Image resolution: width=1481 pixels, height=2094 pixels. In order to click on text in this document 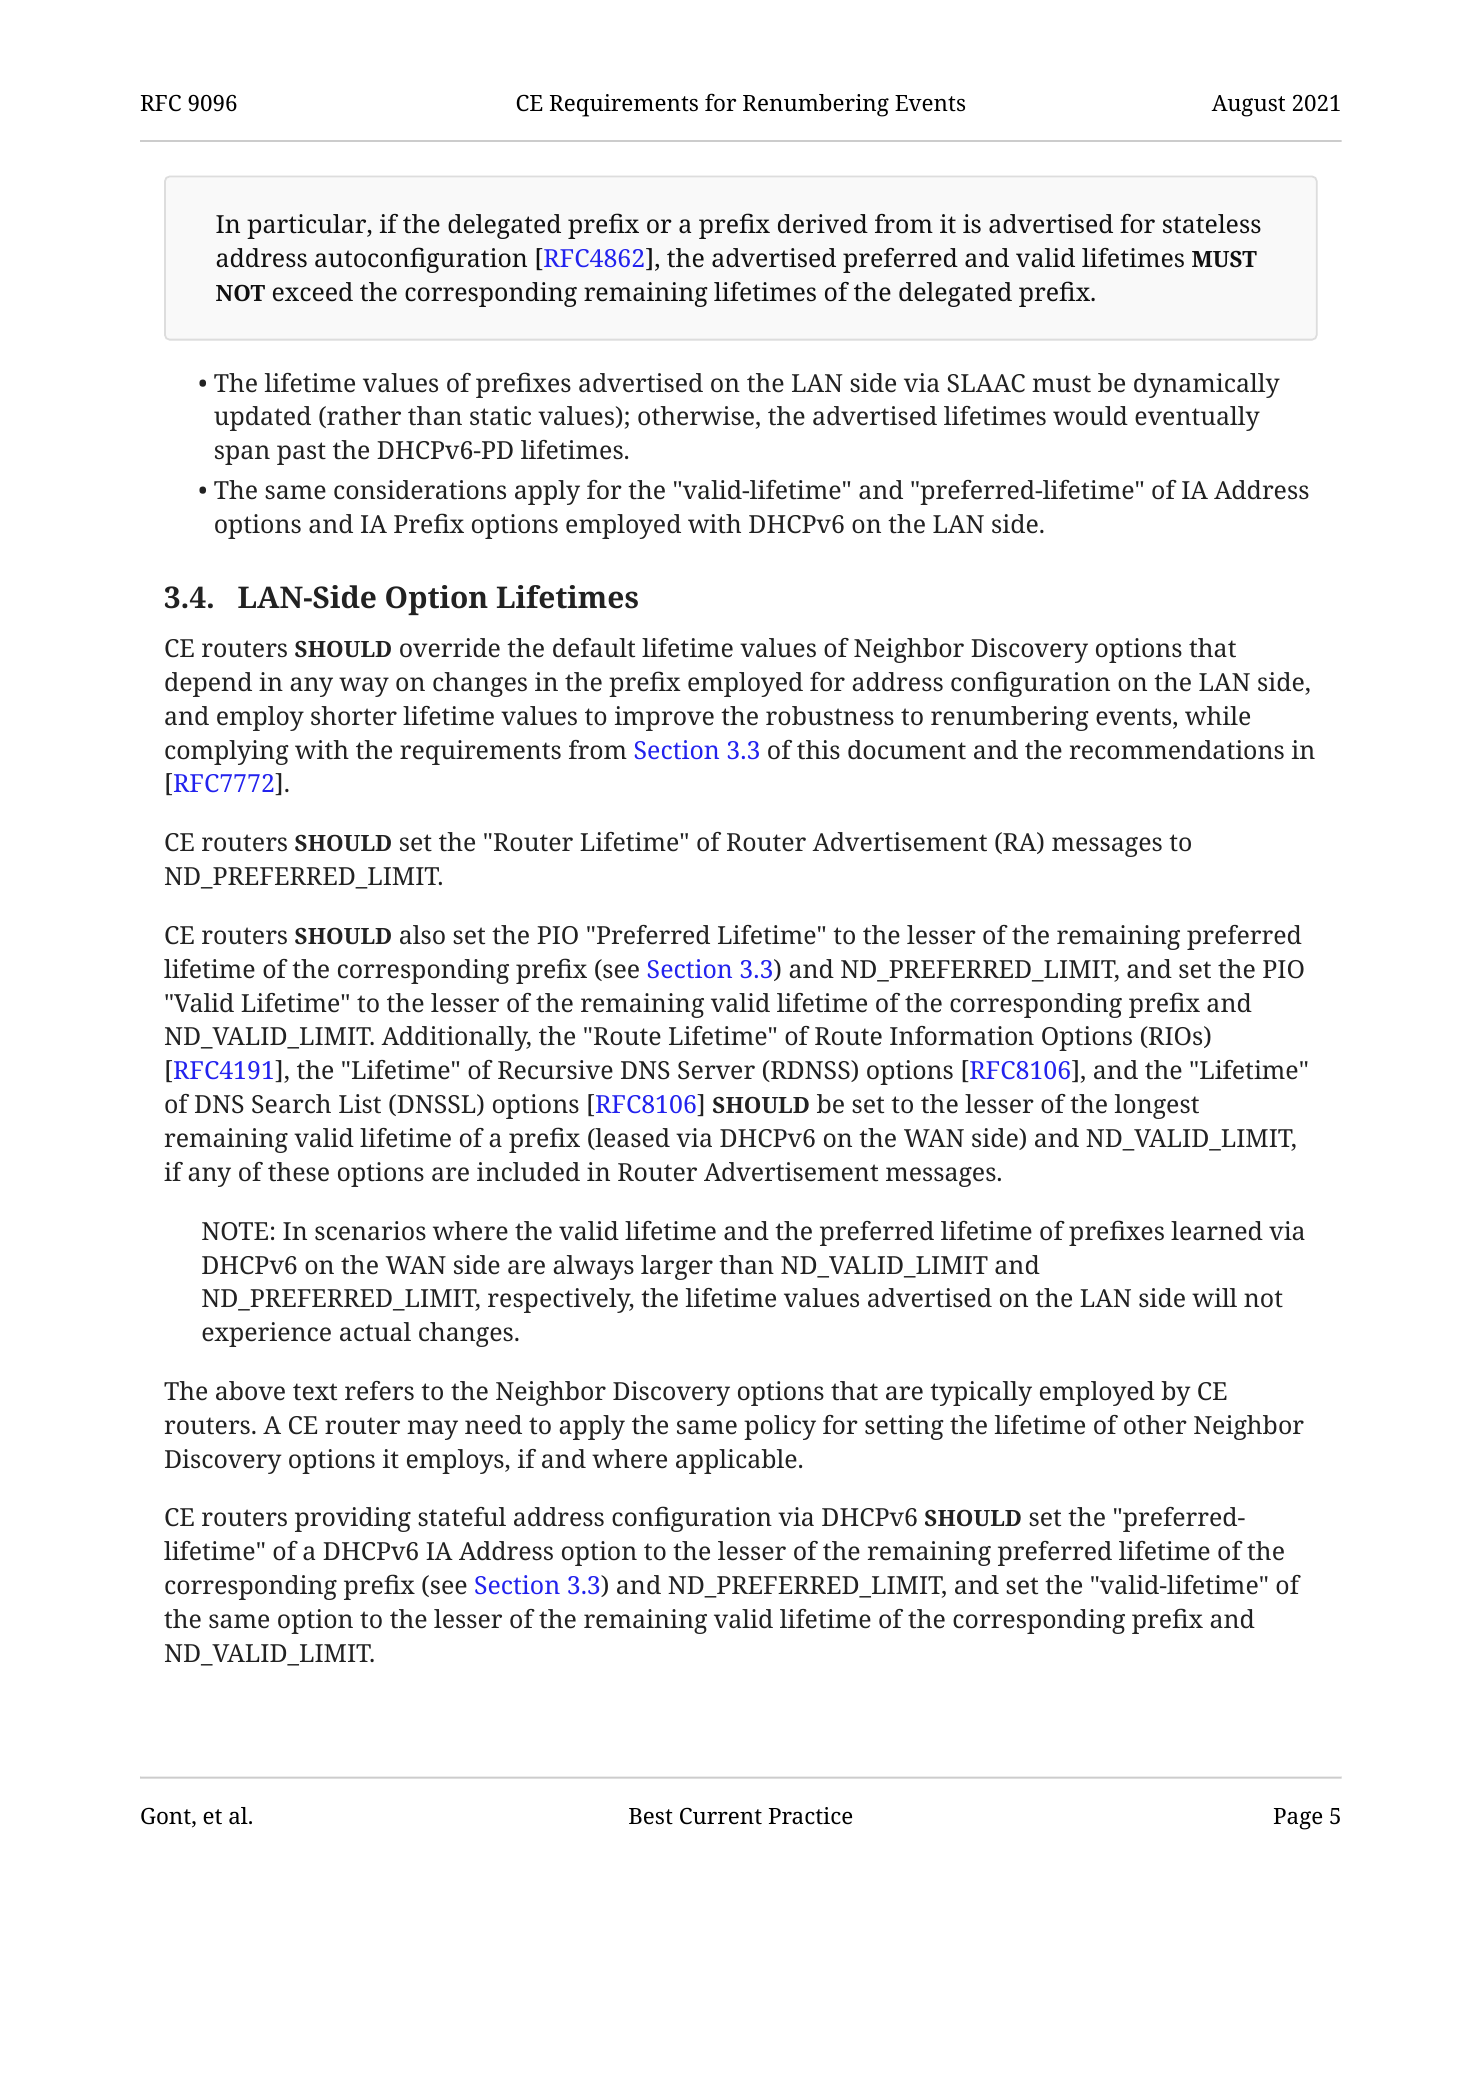, I will do `click(315, 1392)`.
